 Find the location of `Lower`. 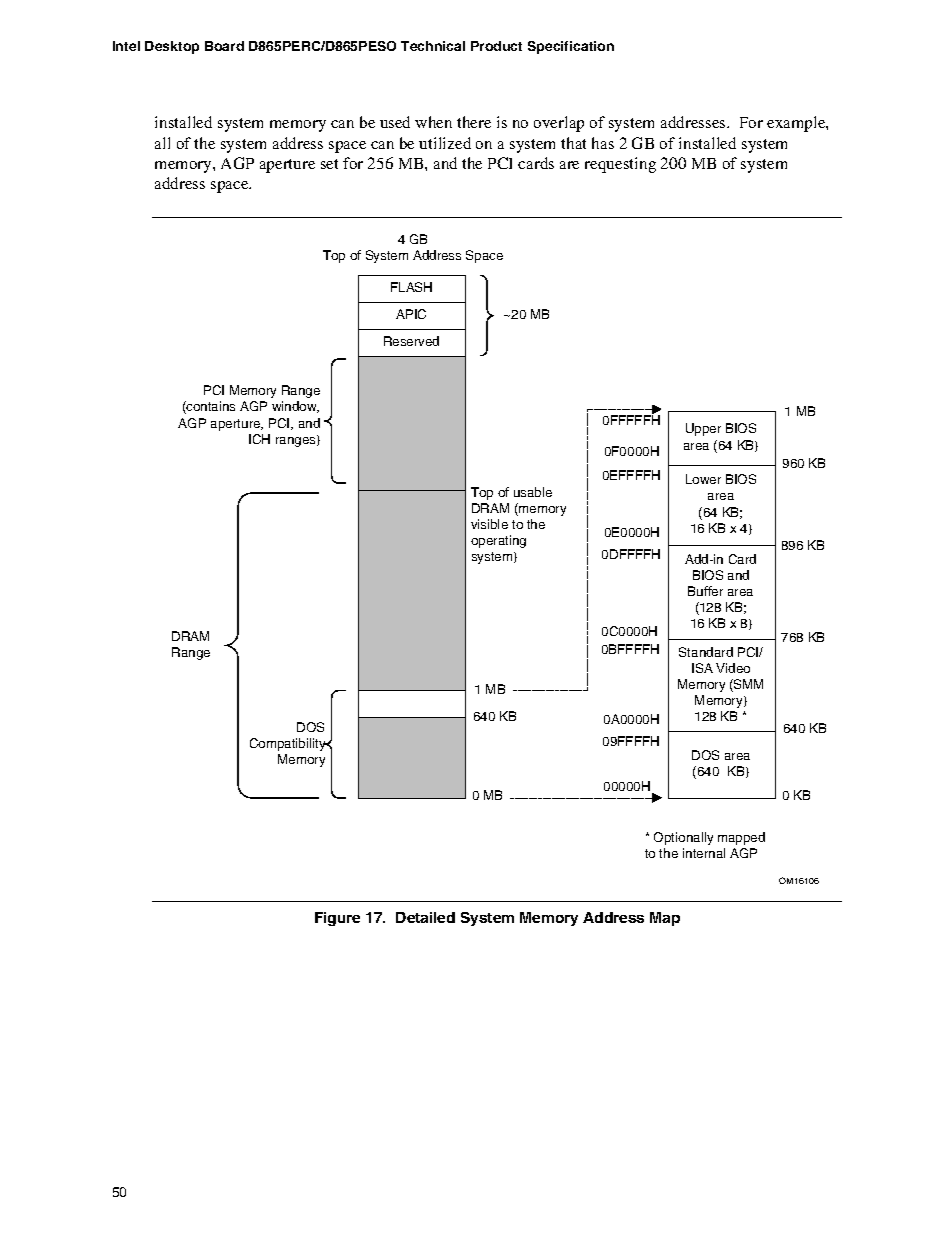

Lower is located at coordinates (703, 479).
